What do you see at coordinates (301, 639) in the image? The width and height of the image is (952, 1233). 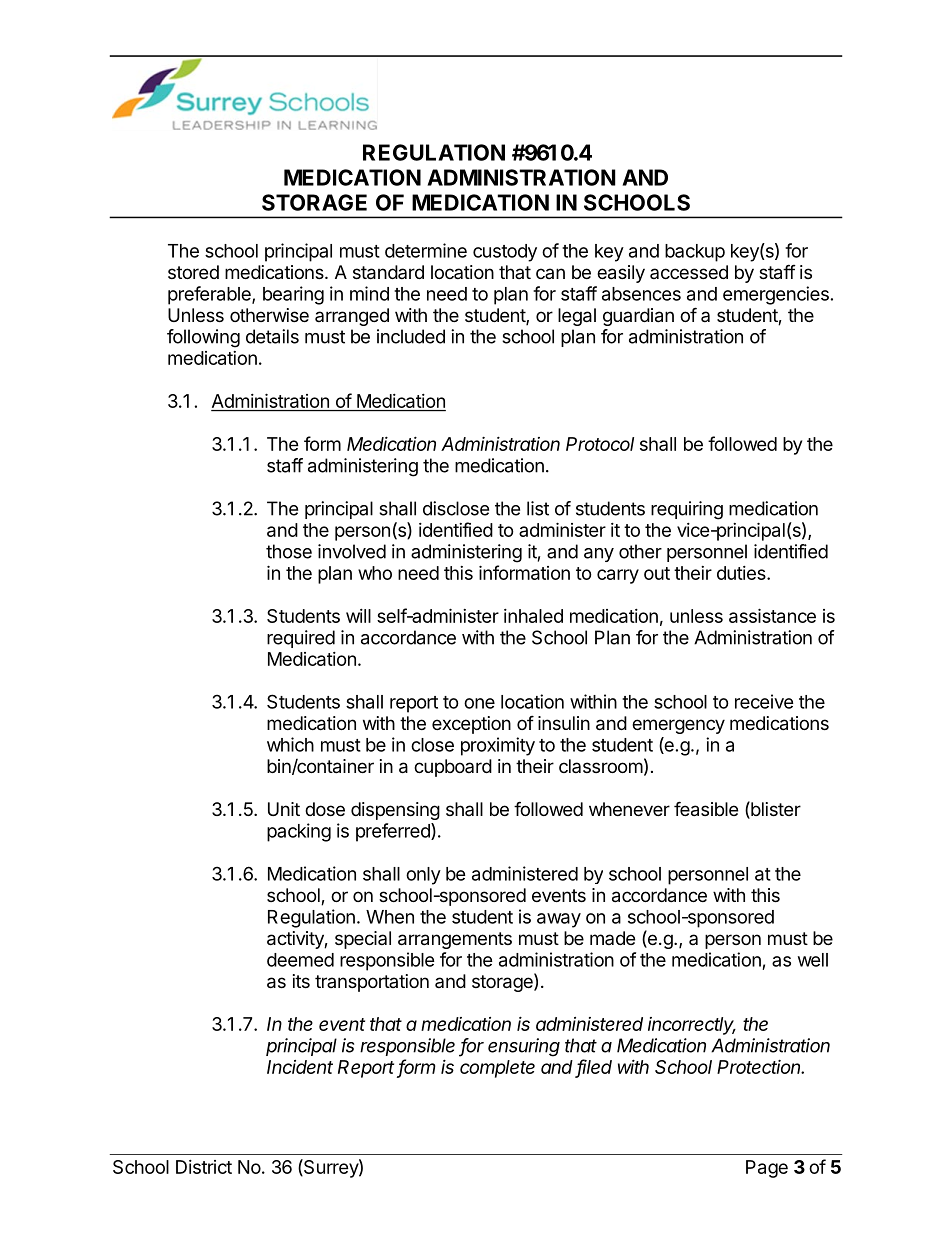 I see `required` at bounding box center [301, 639].
